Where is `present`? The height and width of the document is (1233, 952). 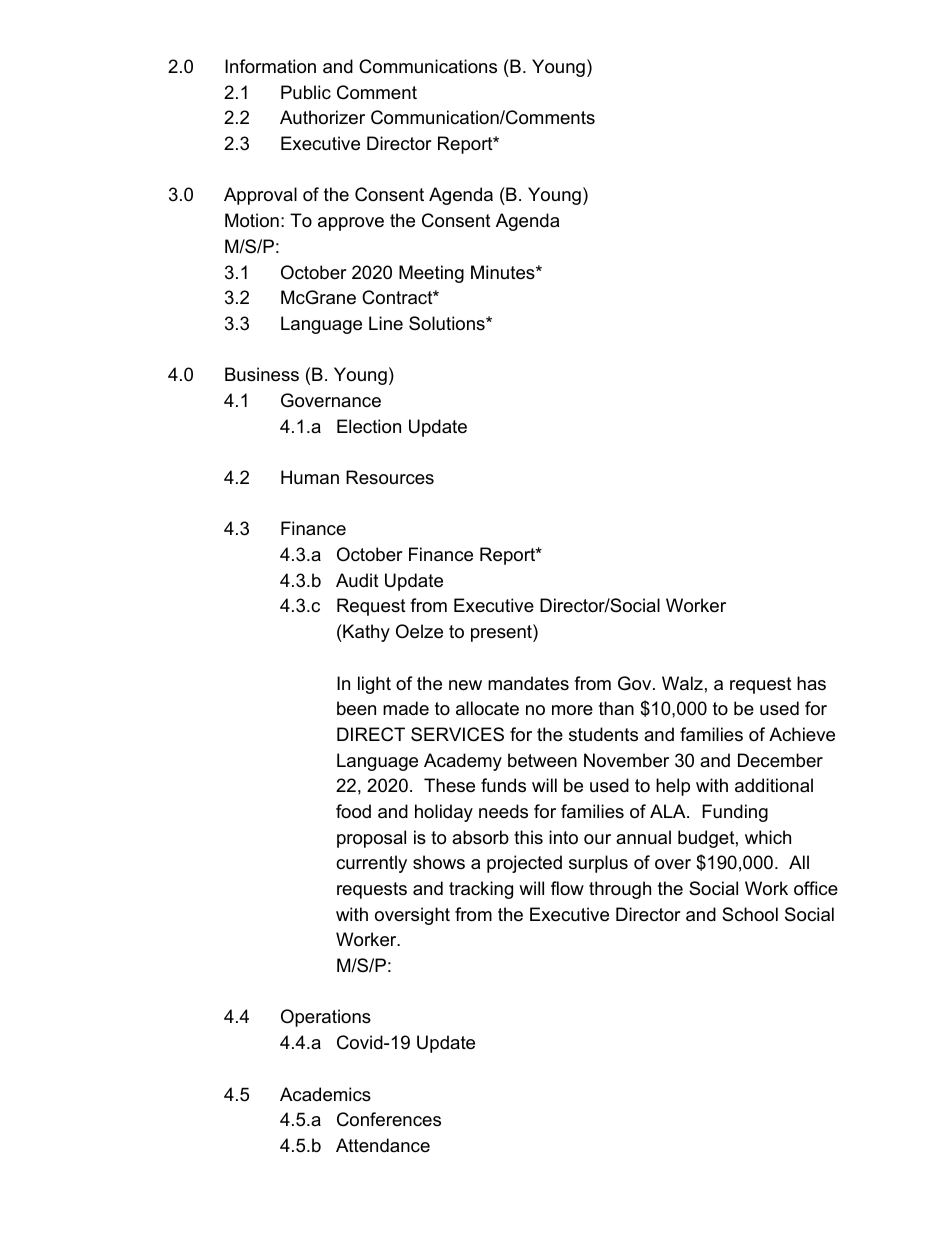 present is located at coordinates (502, 633).
